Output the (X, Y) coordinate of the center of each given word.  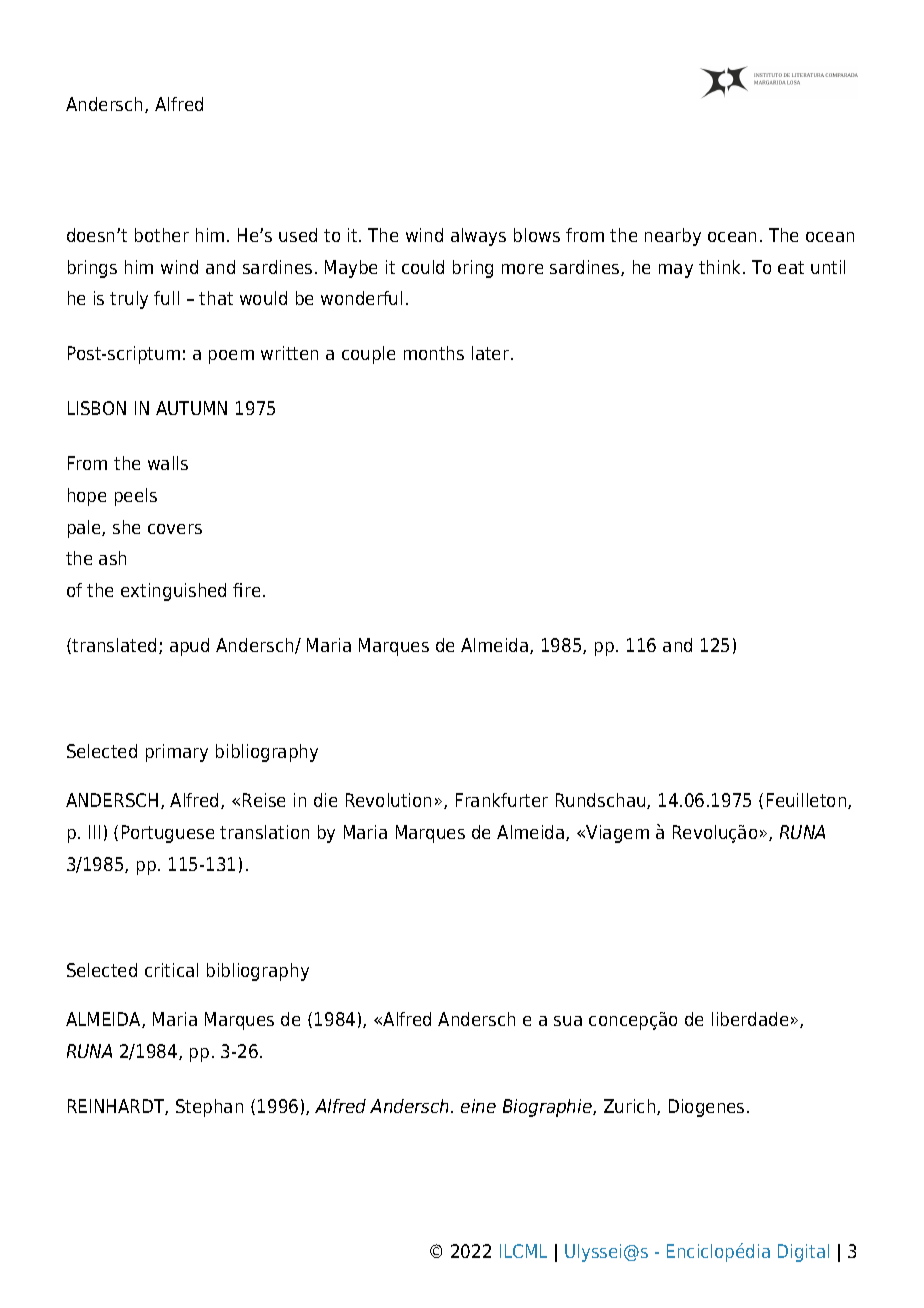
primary (177, 753)
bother (162, 235)
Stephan (209, 1108)
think (721, 267)
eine (478, 1106)
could (423, 267)
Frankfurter (502, 800)
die (325, 800)
